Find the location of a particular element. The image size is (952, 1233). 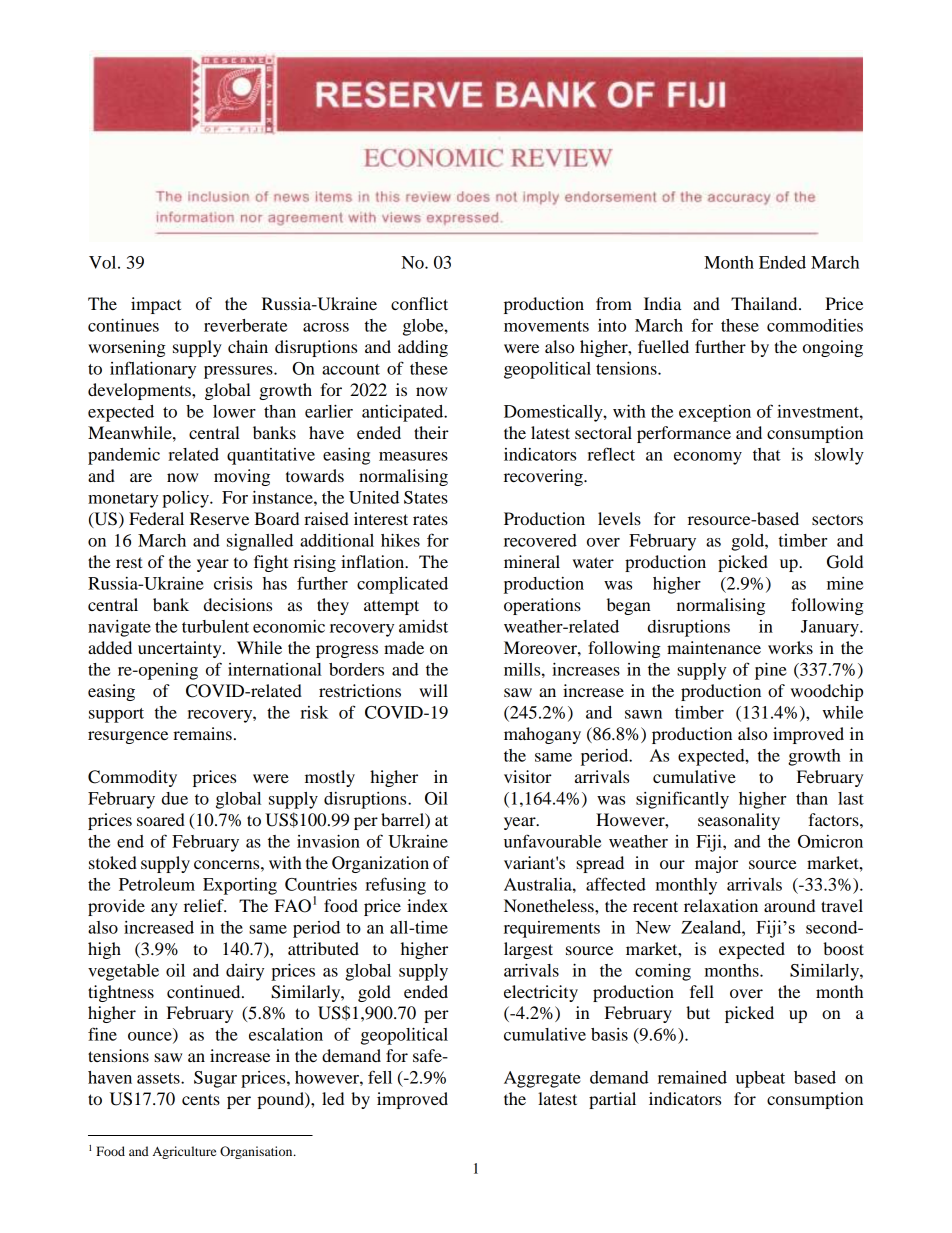

pine is located at coordinates (771, 671).
